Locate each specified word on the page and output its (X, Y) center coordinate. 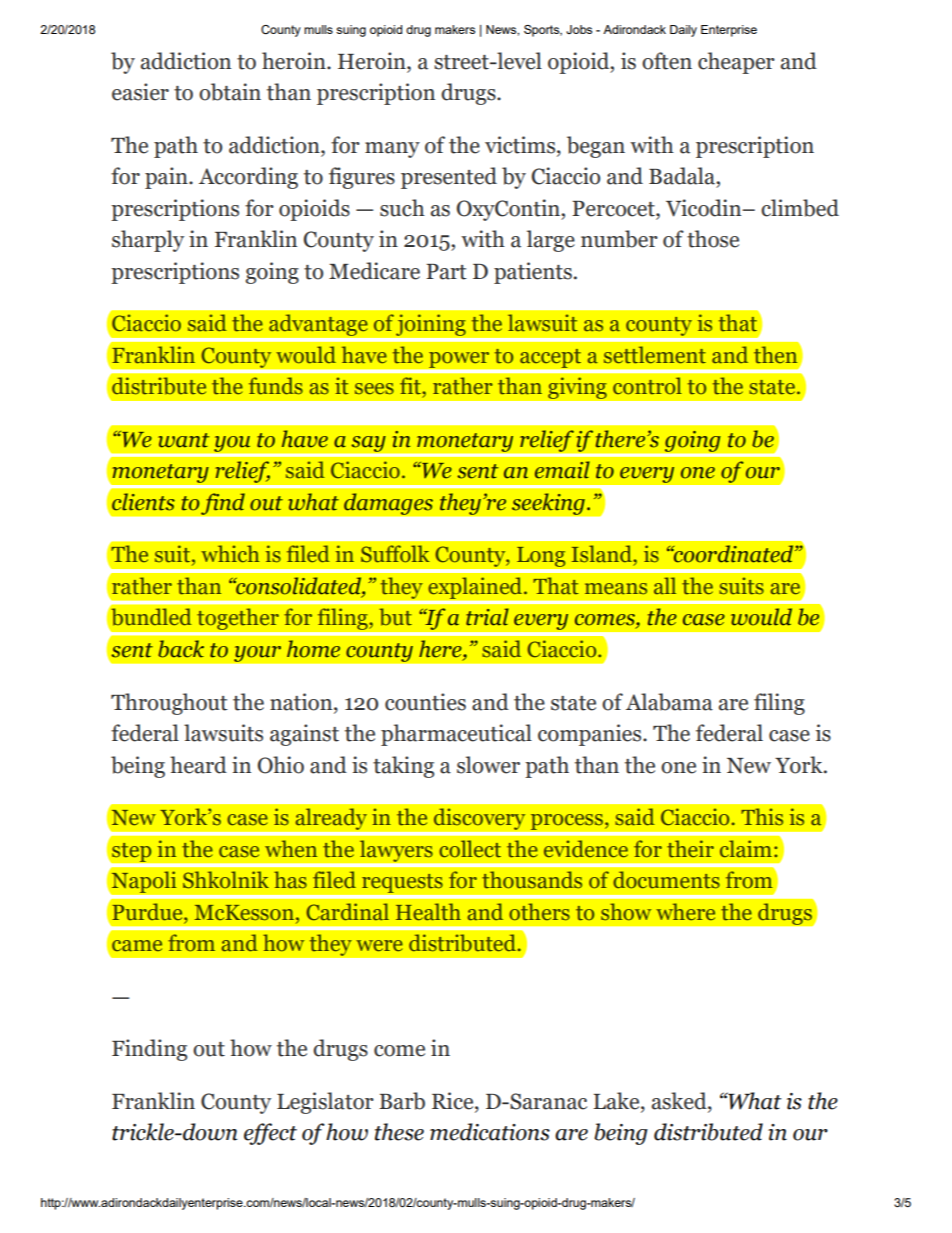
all (665, 586)
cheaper (736, 63)
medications (490, 1132)
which (230, 553)
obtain (230, 92)
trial (487, 617)
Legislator (325, 1103)
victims (521, 145)
